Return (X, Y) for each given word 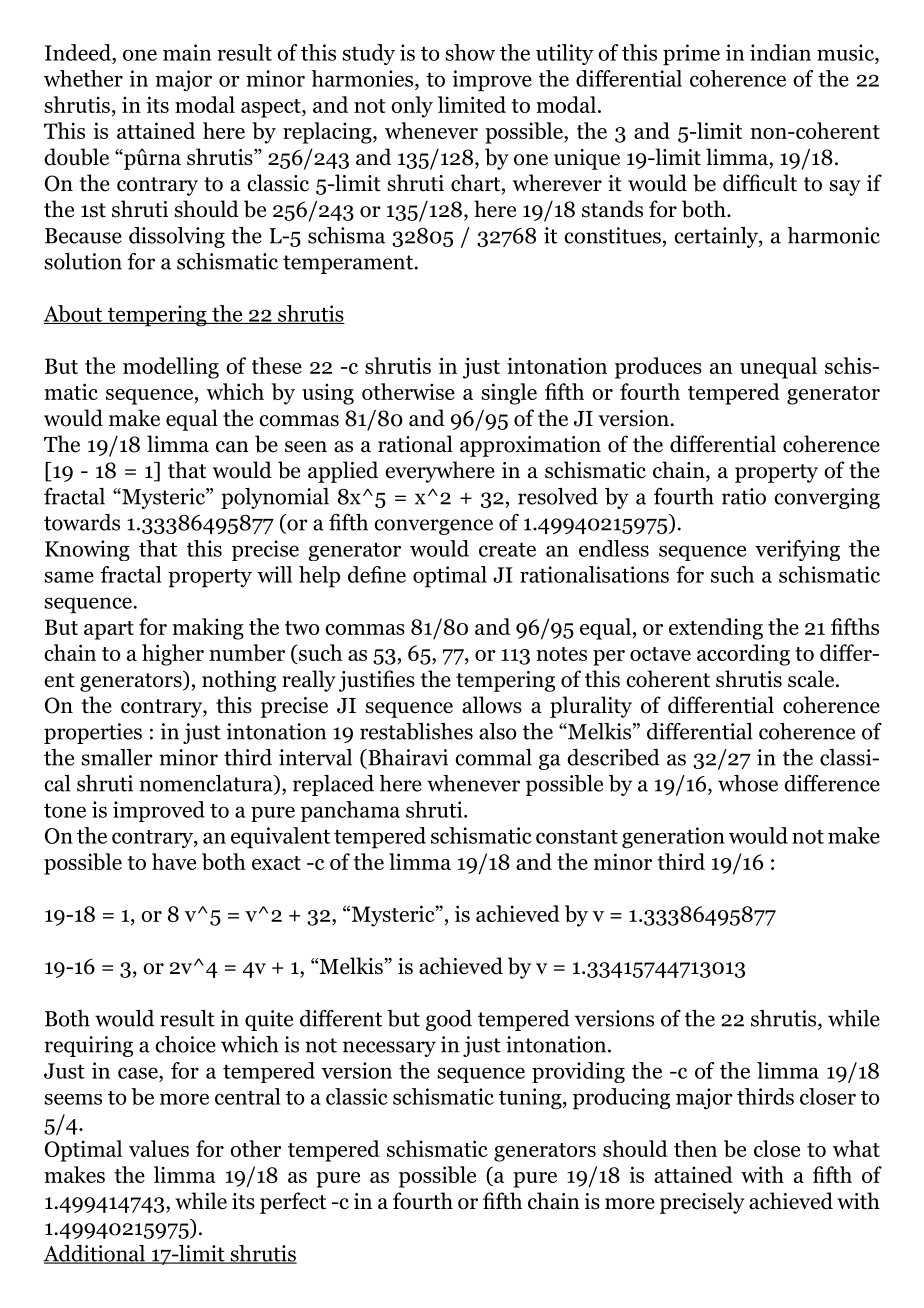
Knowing (87, 550)
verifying (797, 550)
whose (748, 783)
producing (621, 1099)
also (497, 731)
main (187, 52)
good (449, 1020)
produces (658, 368)
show (470, 52)
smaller (117, 757)
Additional (95, 1254)
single (509, 394)
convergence (433, 527)
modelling (171, 368)
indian (780, 52)
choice (185, 1044)
